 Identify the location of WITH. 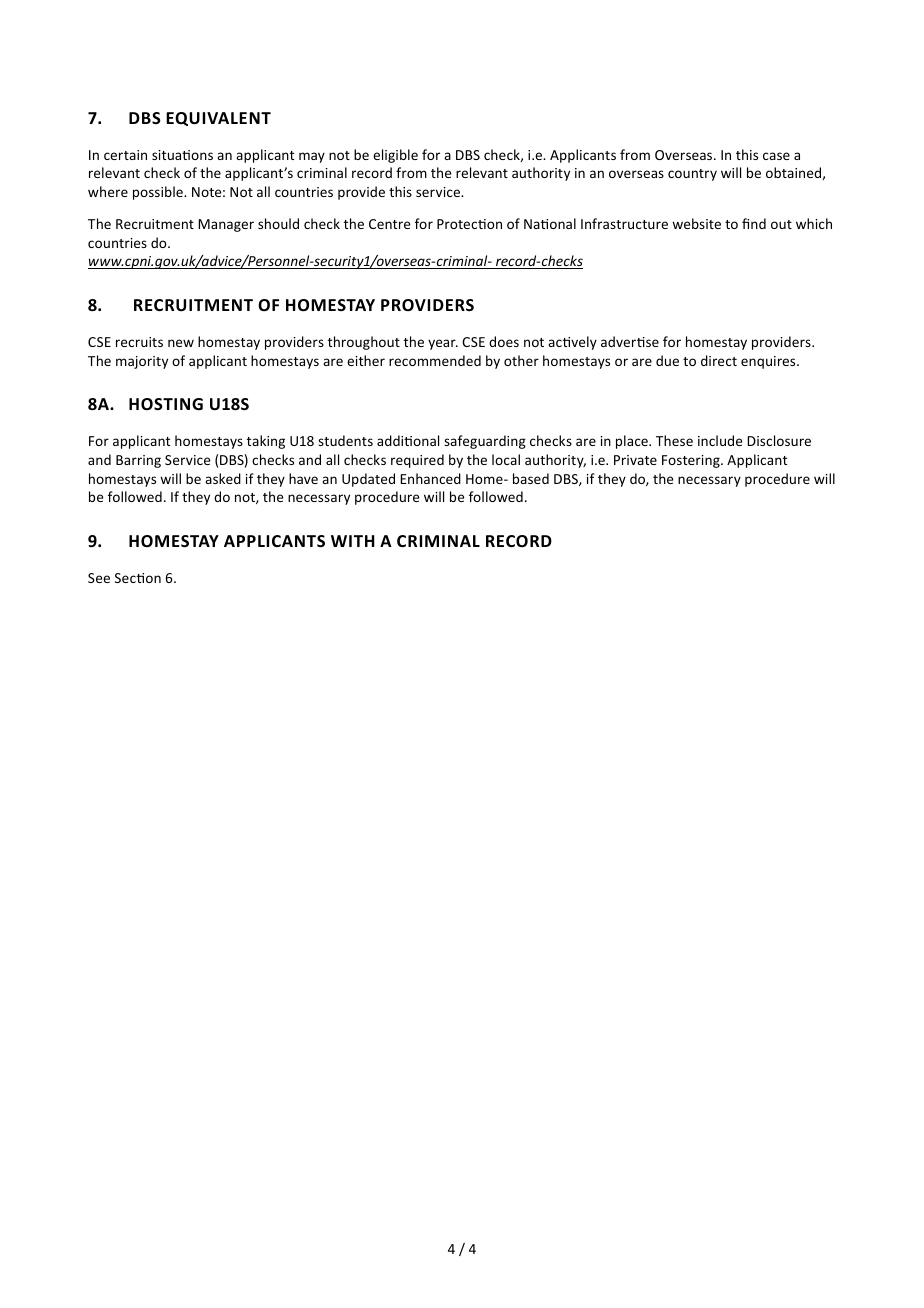
(353, 541).
